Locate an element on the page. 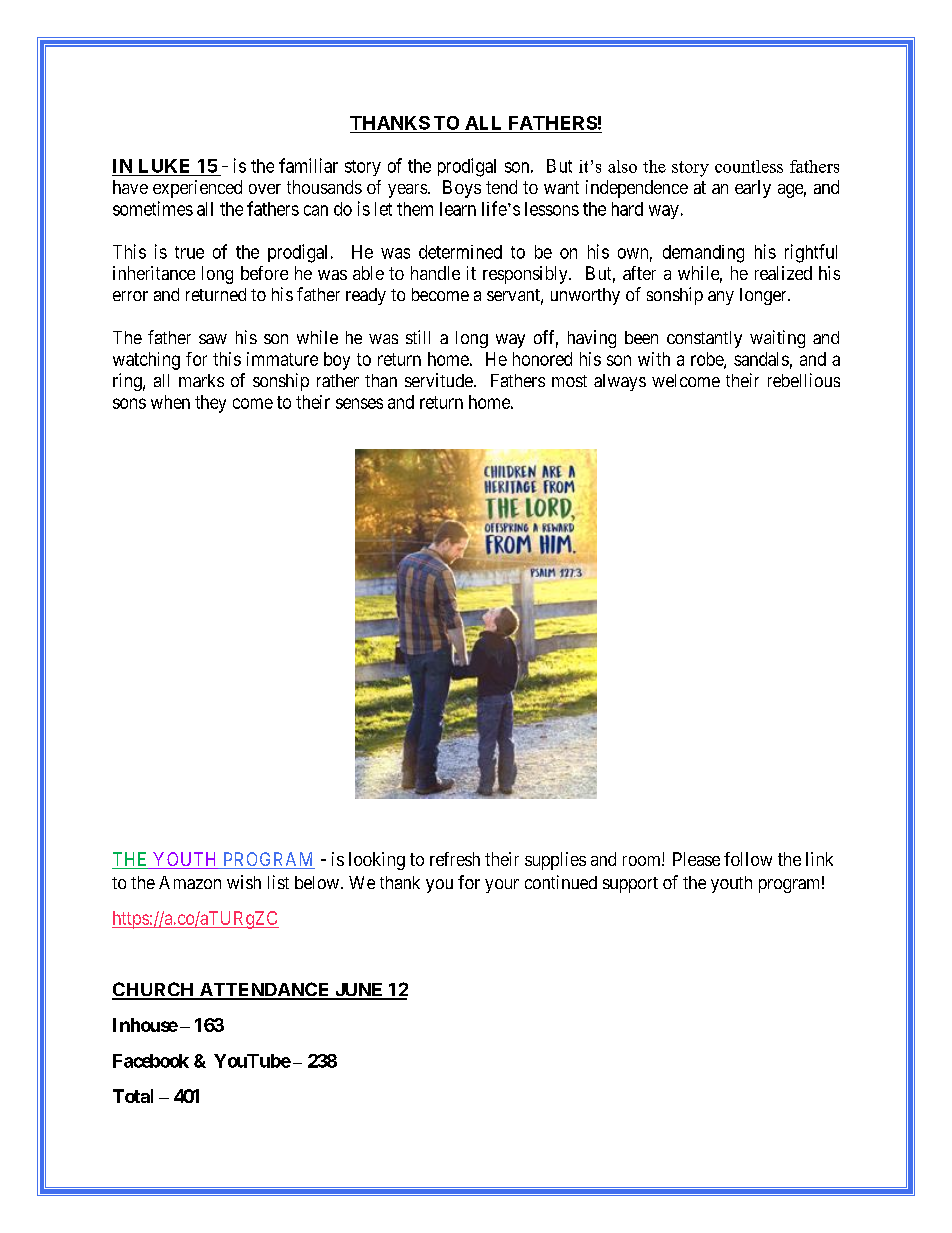 The height and width of the image is (1233, 952). rebellious is located at coordinates (804, 380).
